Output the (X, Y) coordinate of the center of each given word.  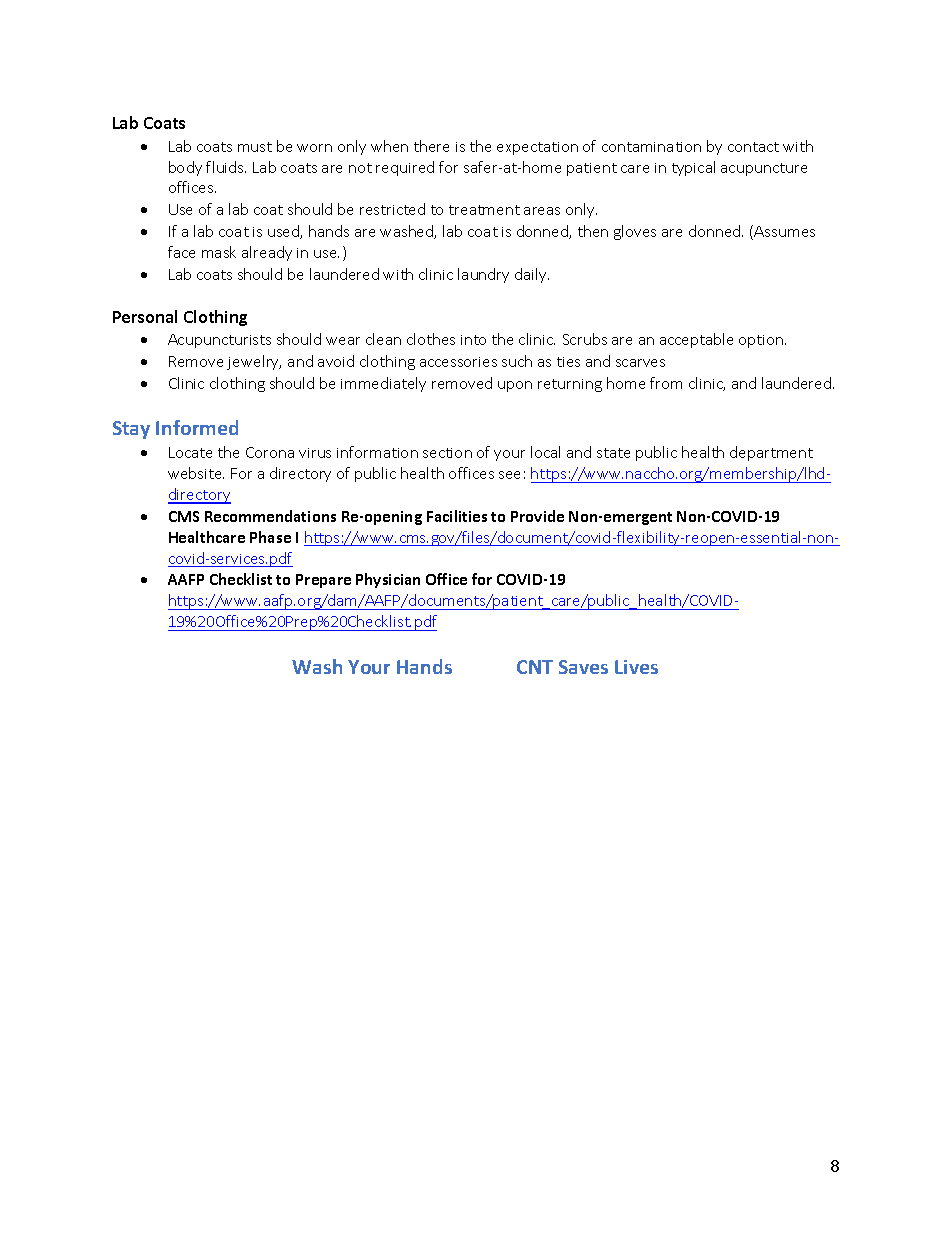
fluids (226, 167)
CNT (535, 667)
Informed (197, 427)
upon (515, 386)
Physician (388, 580)
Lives (636, 667)
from (666, 383)
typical (693, 168)
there (431, 146)
